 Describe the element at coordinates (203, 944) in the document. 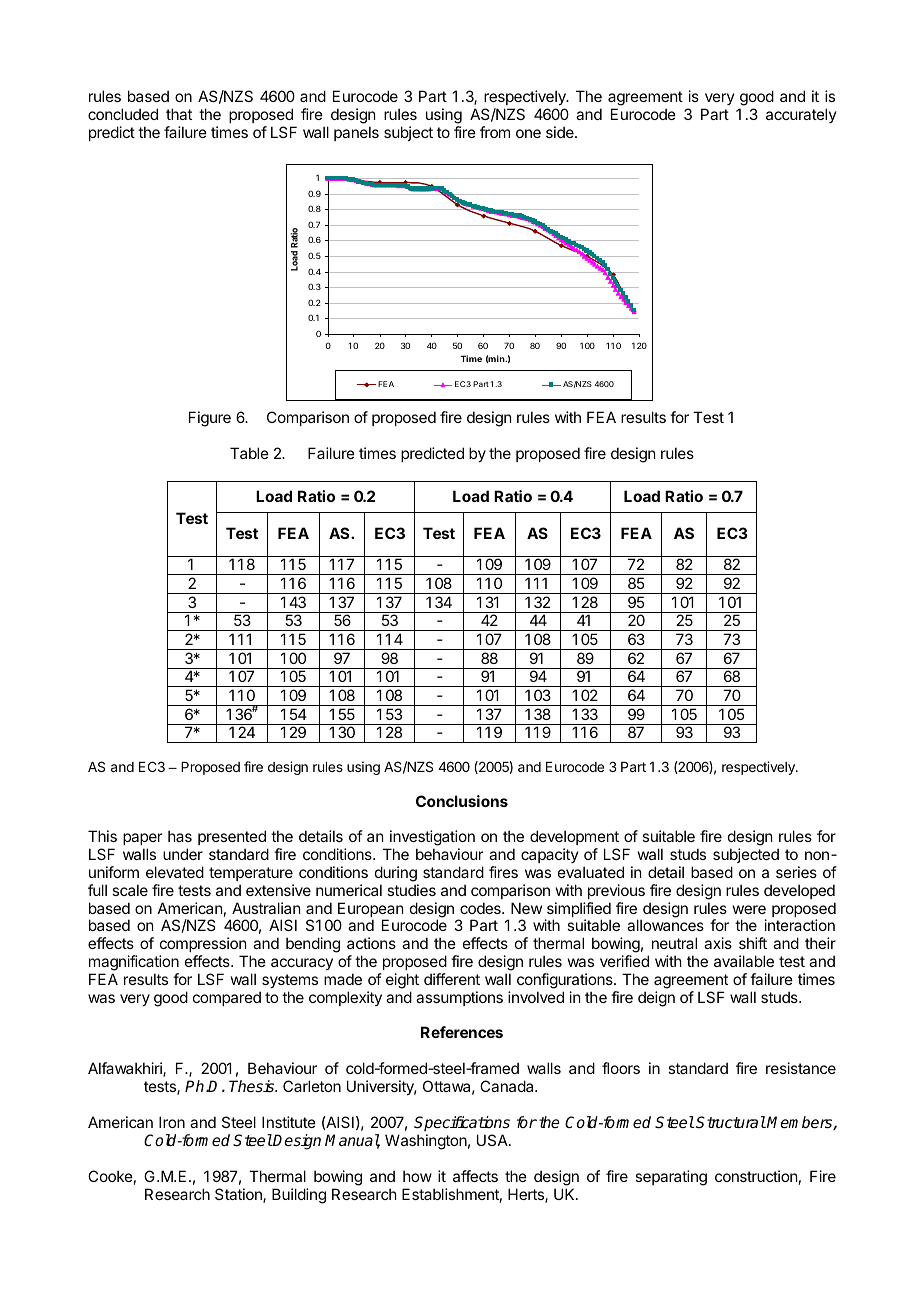

I see `compression` at that location.
